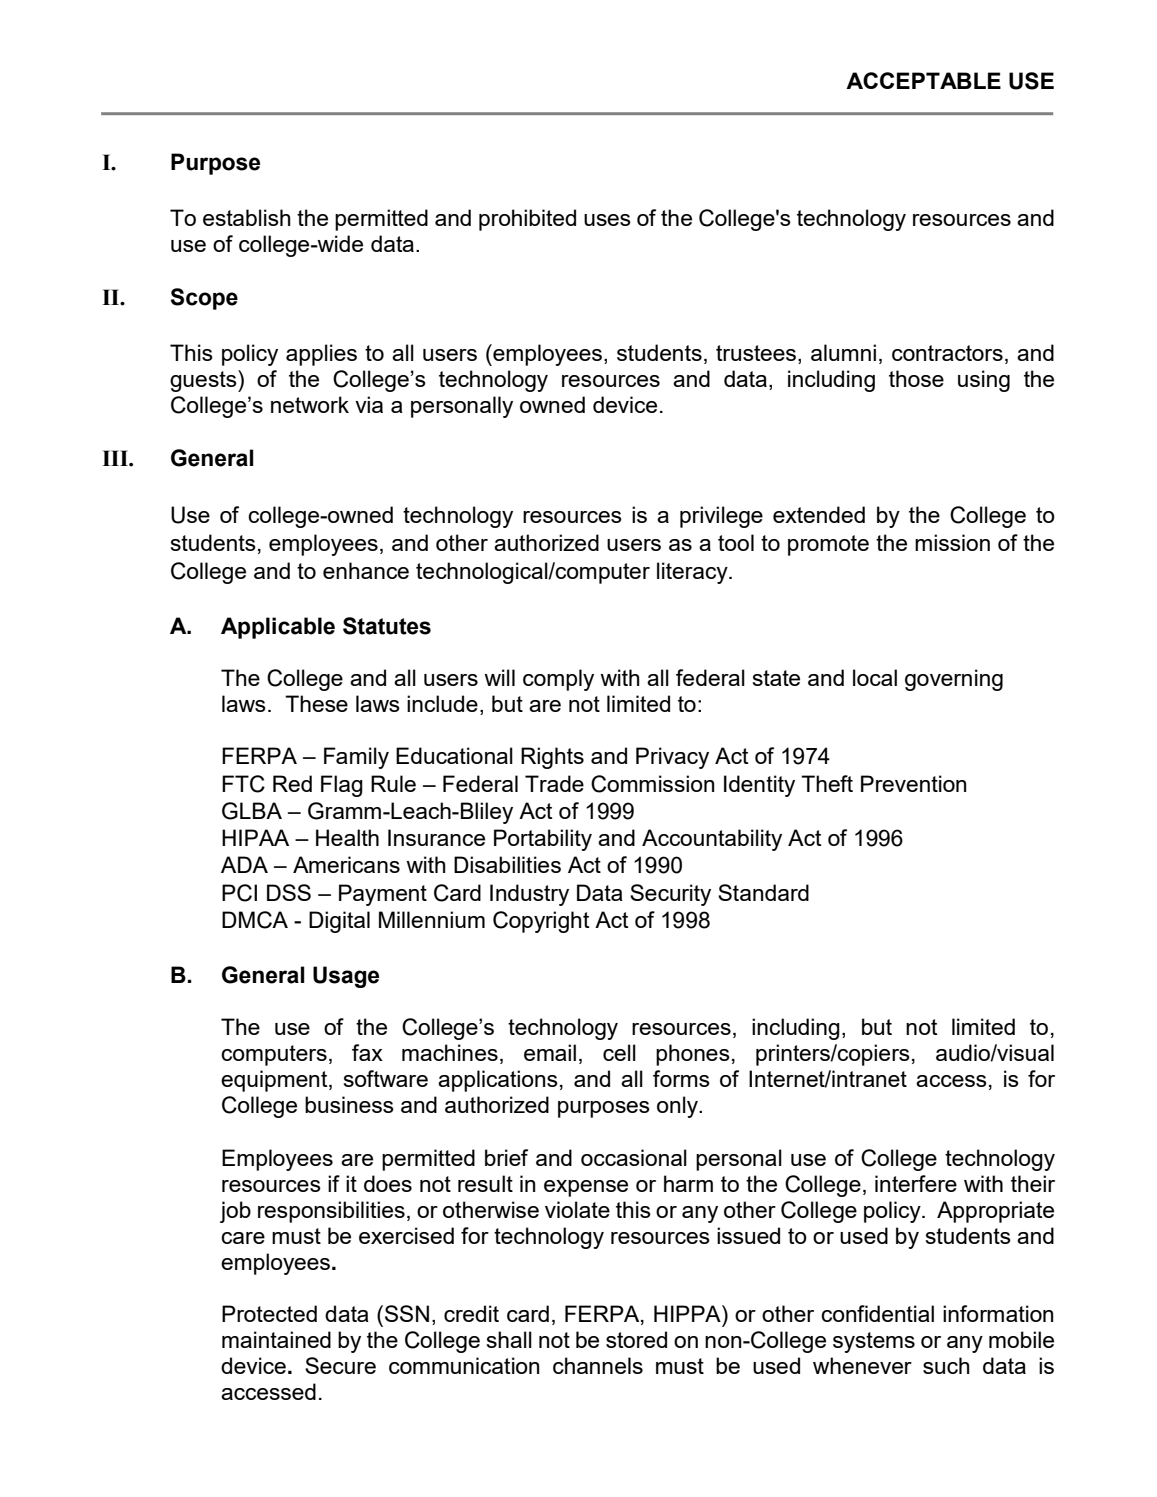 This document has width=1157, height=1497. What do you see at coordinates (276, 1339) in the document?
I see `maintained` at bounding box center [276, 1339].
